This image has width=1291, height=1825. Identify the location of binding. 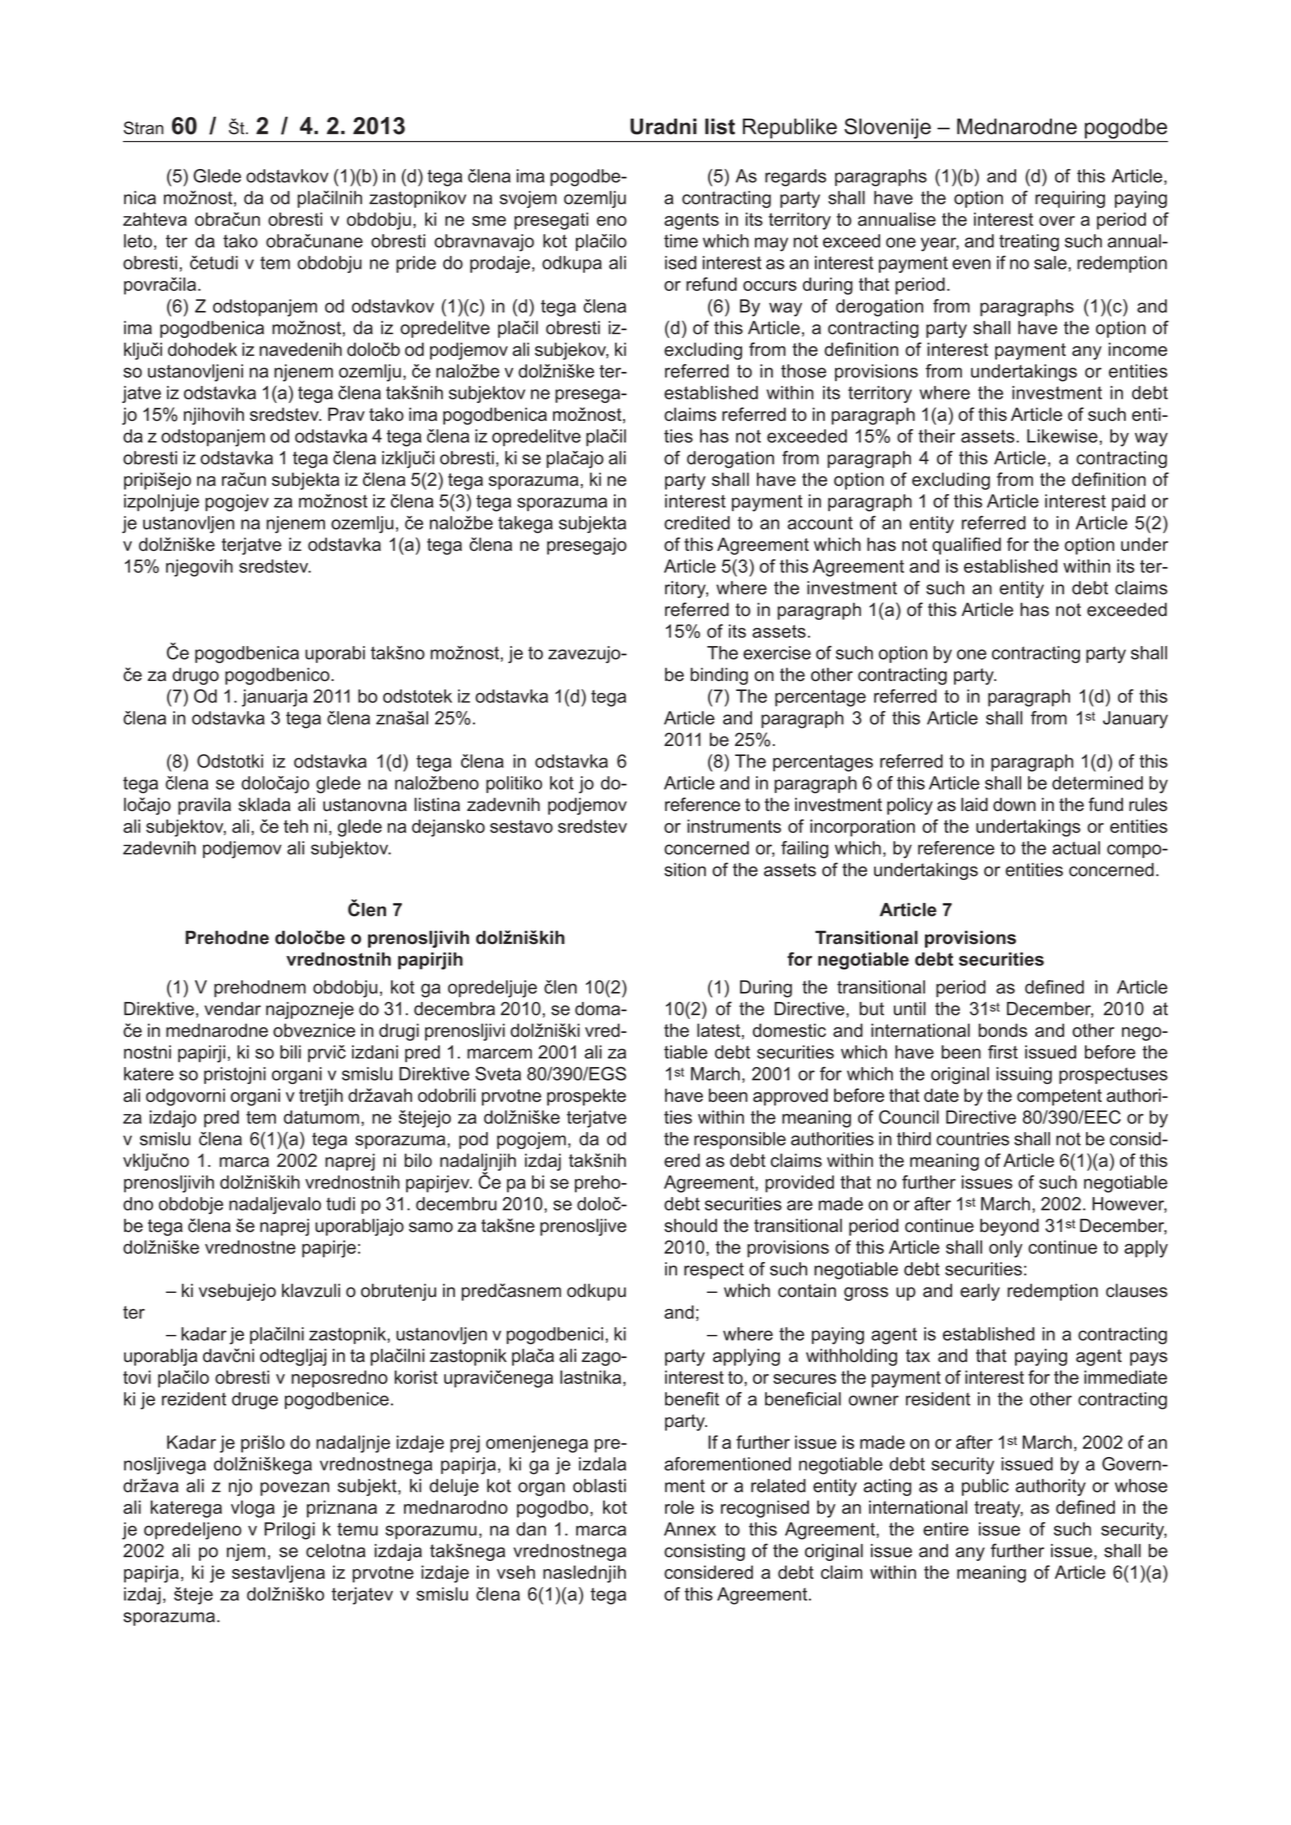
(719, 676).
